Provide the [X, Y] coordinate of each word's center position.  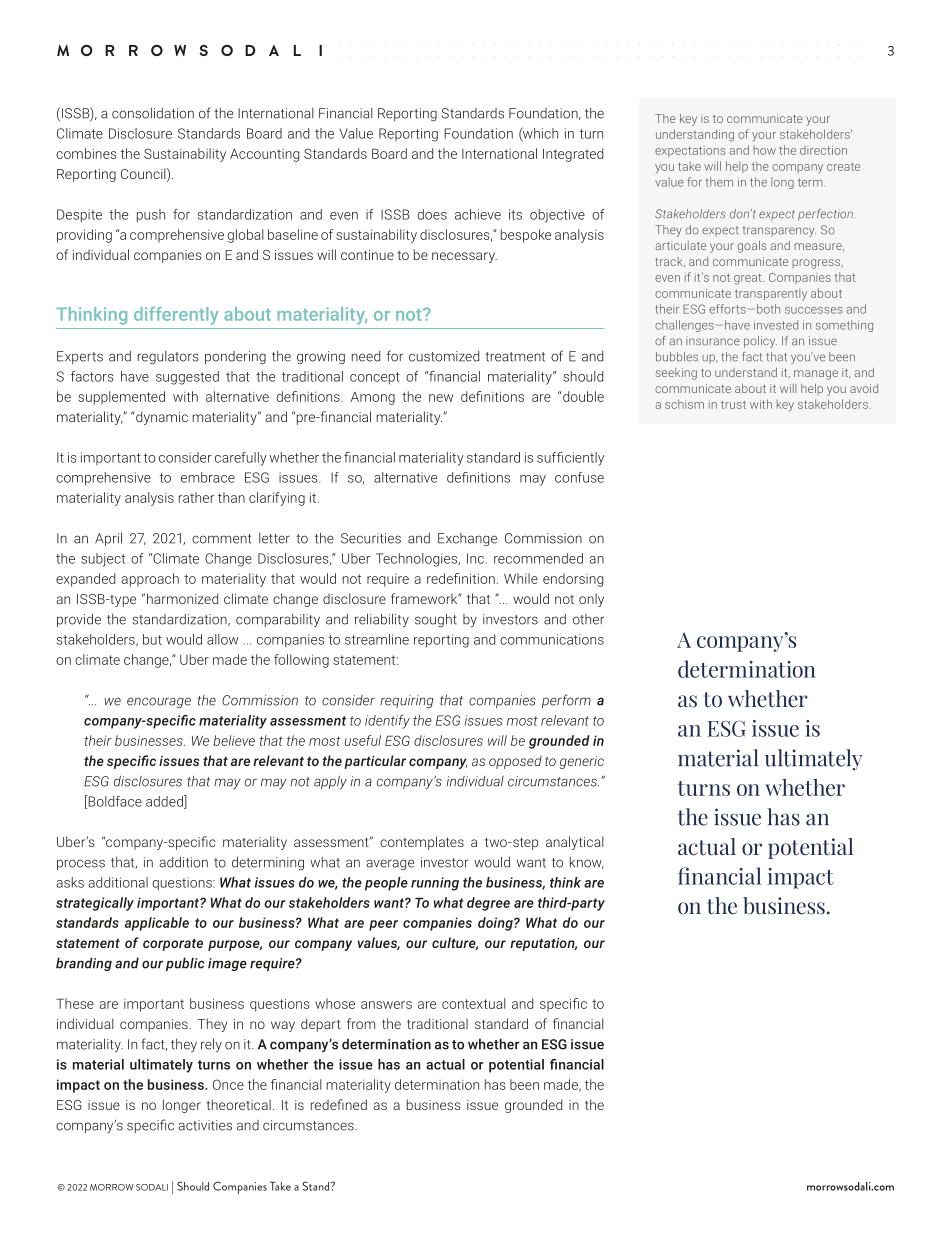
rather [196, 497]
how [765, 150]
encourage [159, 702]
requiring [407, 701]
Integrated [573, 155]
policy [760, 342]
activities [205, 1125]
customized [444, 356]
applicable [157, 924]
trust [733, 405]
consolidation [153, 113]
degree [488, 904]
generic [582, 762]
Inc [475, 558]
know [587, 863]
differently [176, 316]
